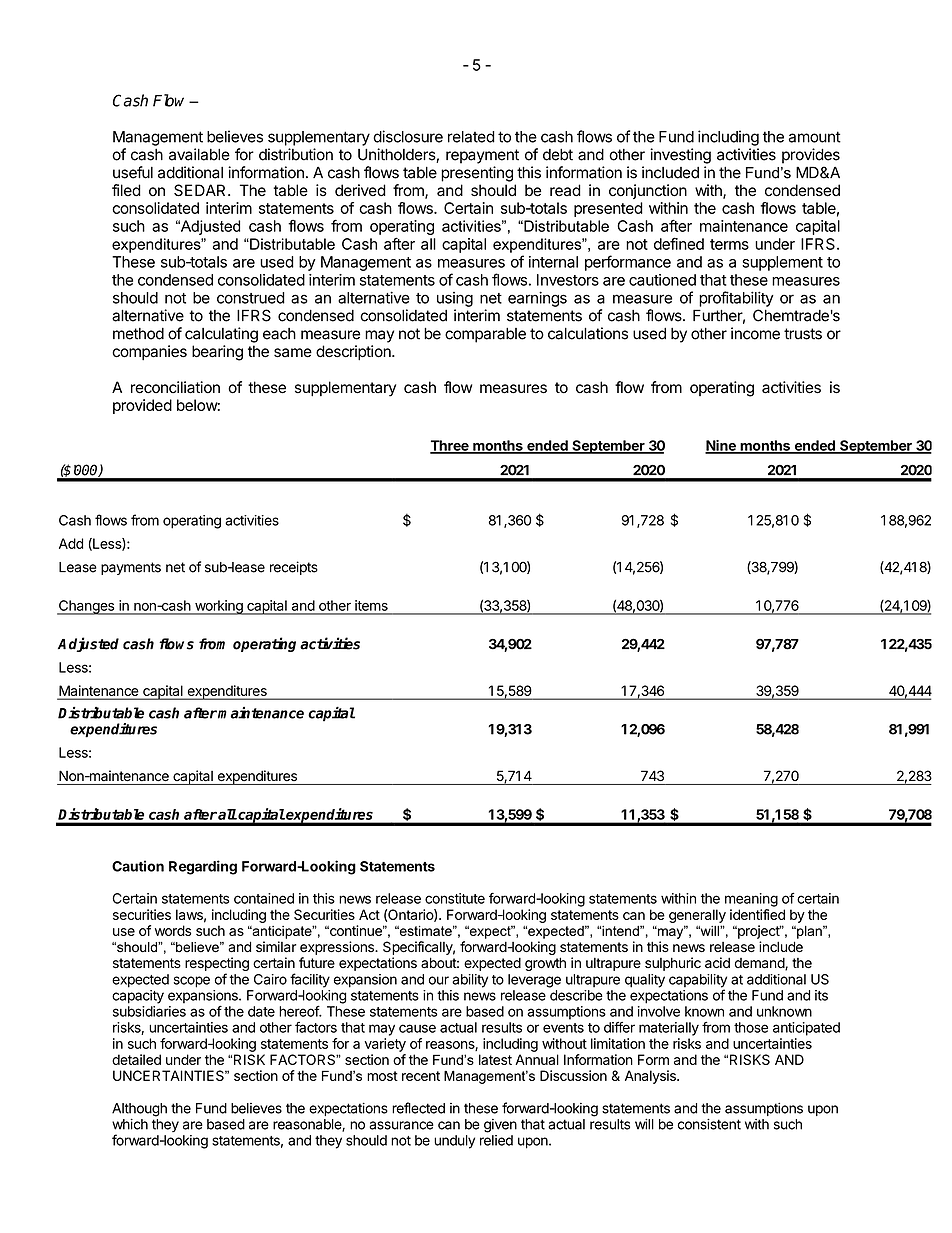 The width and height of the page is (952, 1233). Describe the element at coordinates (721, 446) in the page. I see `Nine` at that location.
